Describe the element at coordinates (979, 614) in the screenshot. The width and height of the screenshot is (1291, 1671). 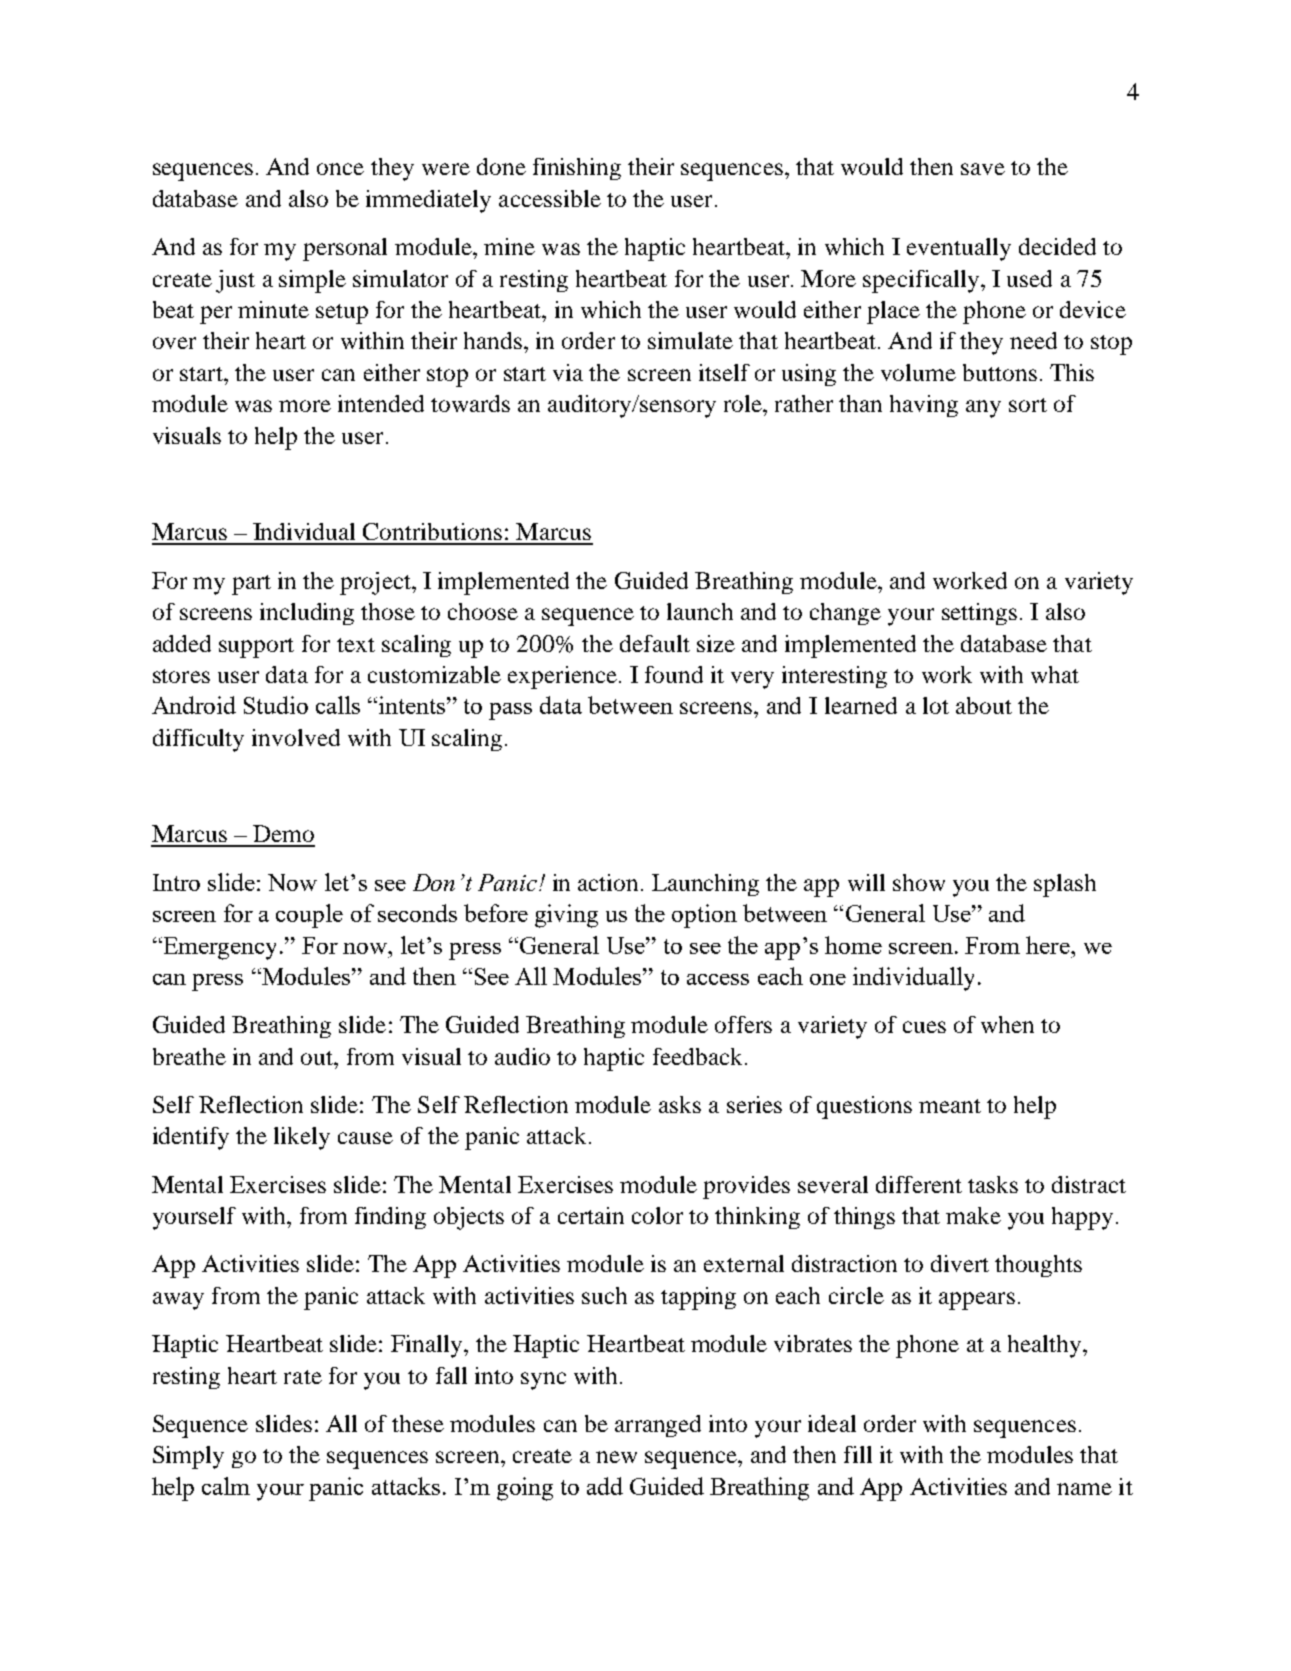
I see `settings` at that location.
